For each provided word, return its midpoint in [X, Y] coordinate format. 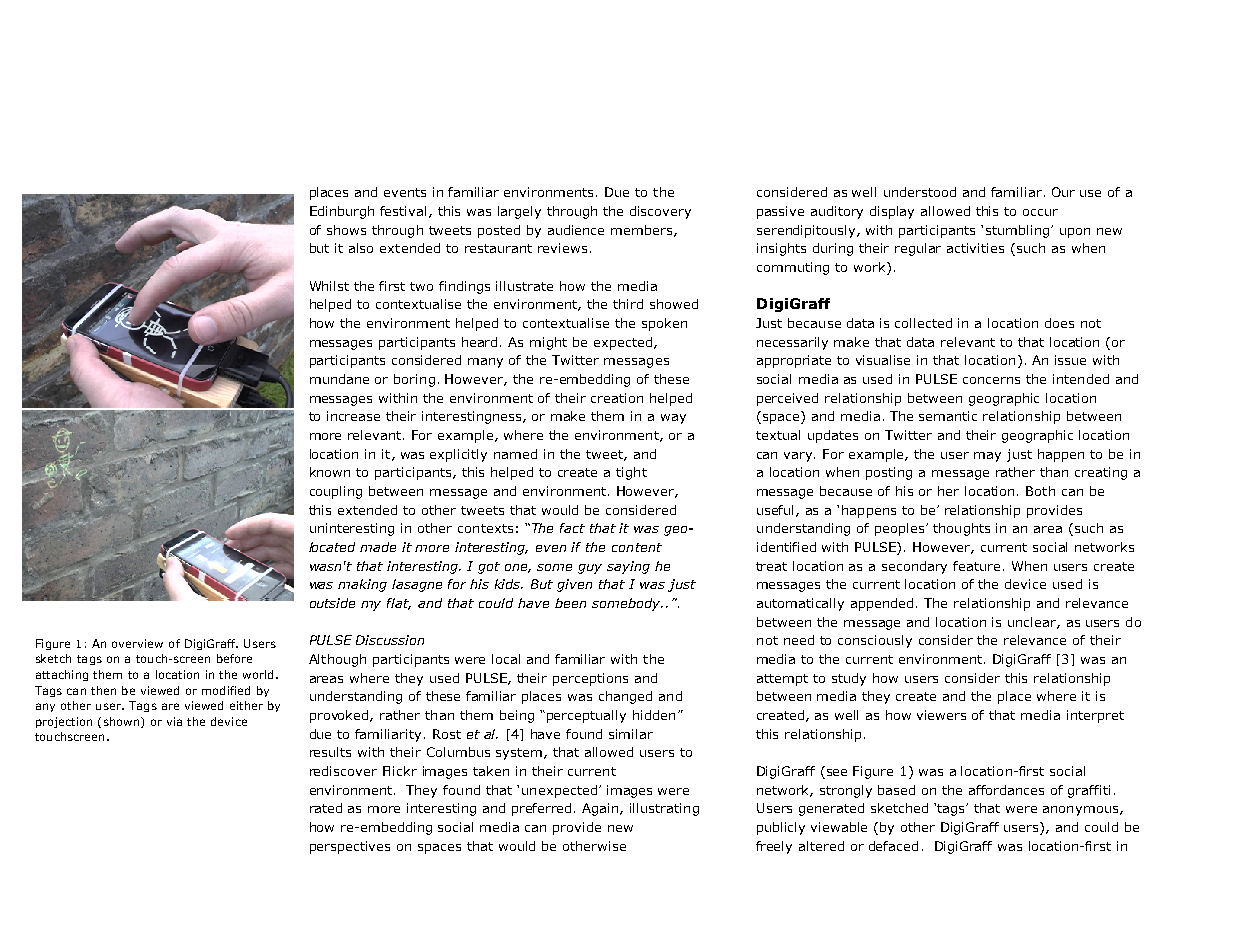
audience [576, 230]
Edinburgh [342, 212]
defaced [893, 846]
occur [1040, 212]
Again [601, 809]
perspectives [350, 847]
